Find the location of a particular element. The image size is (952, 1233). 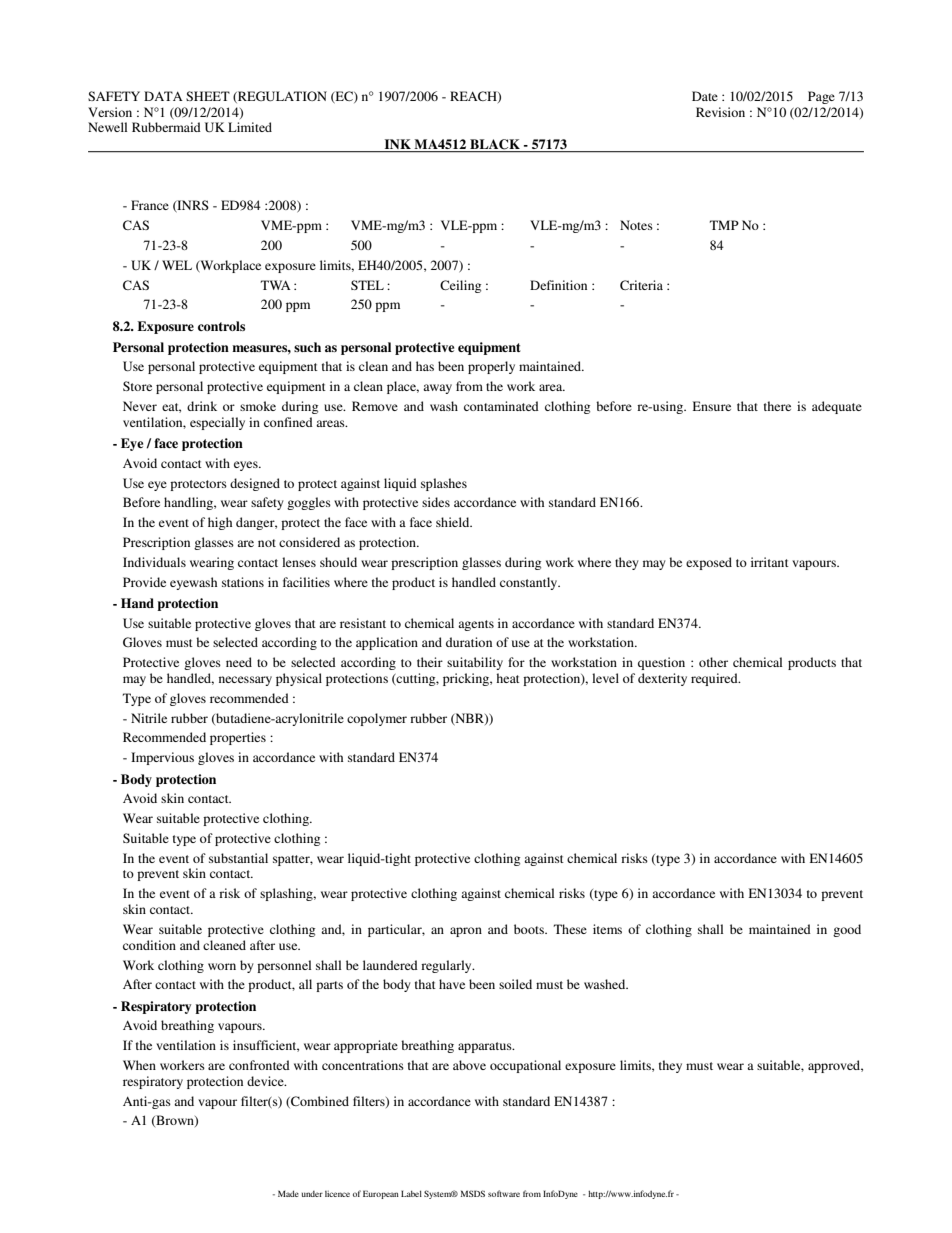

BLACK is located at coordinates (495, 144).
